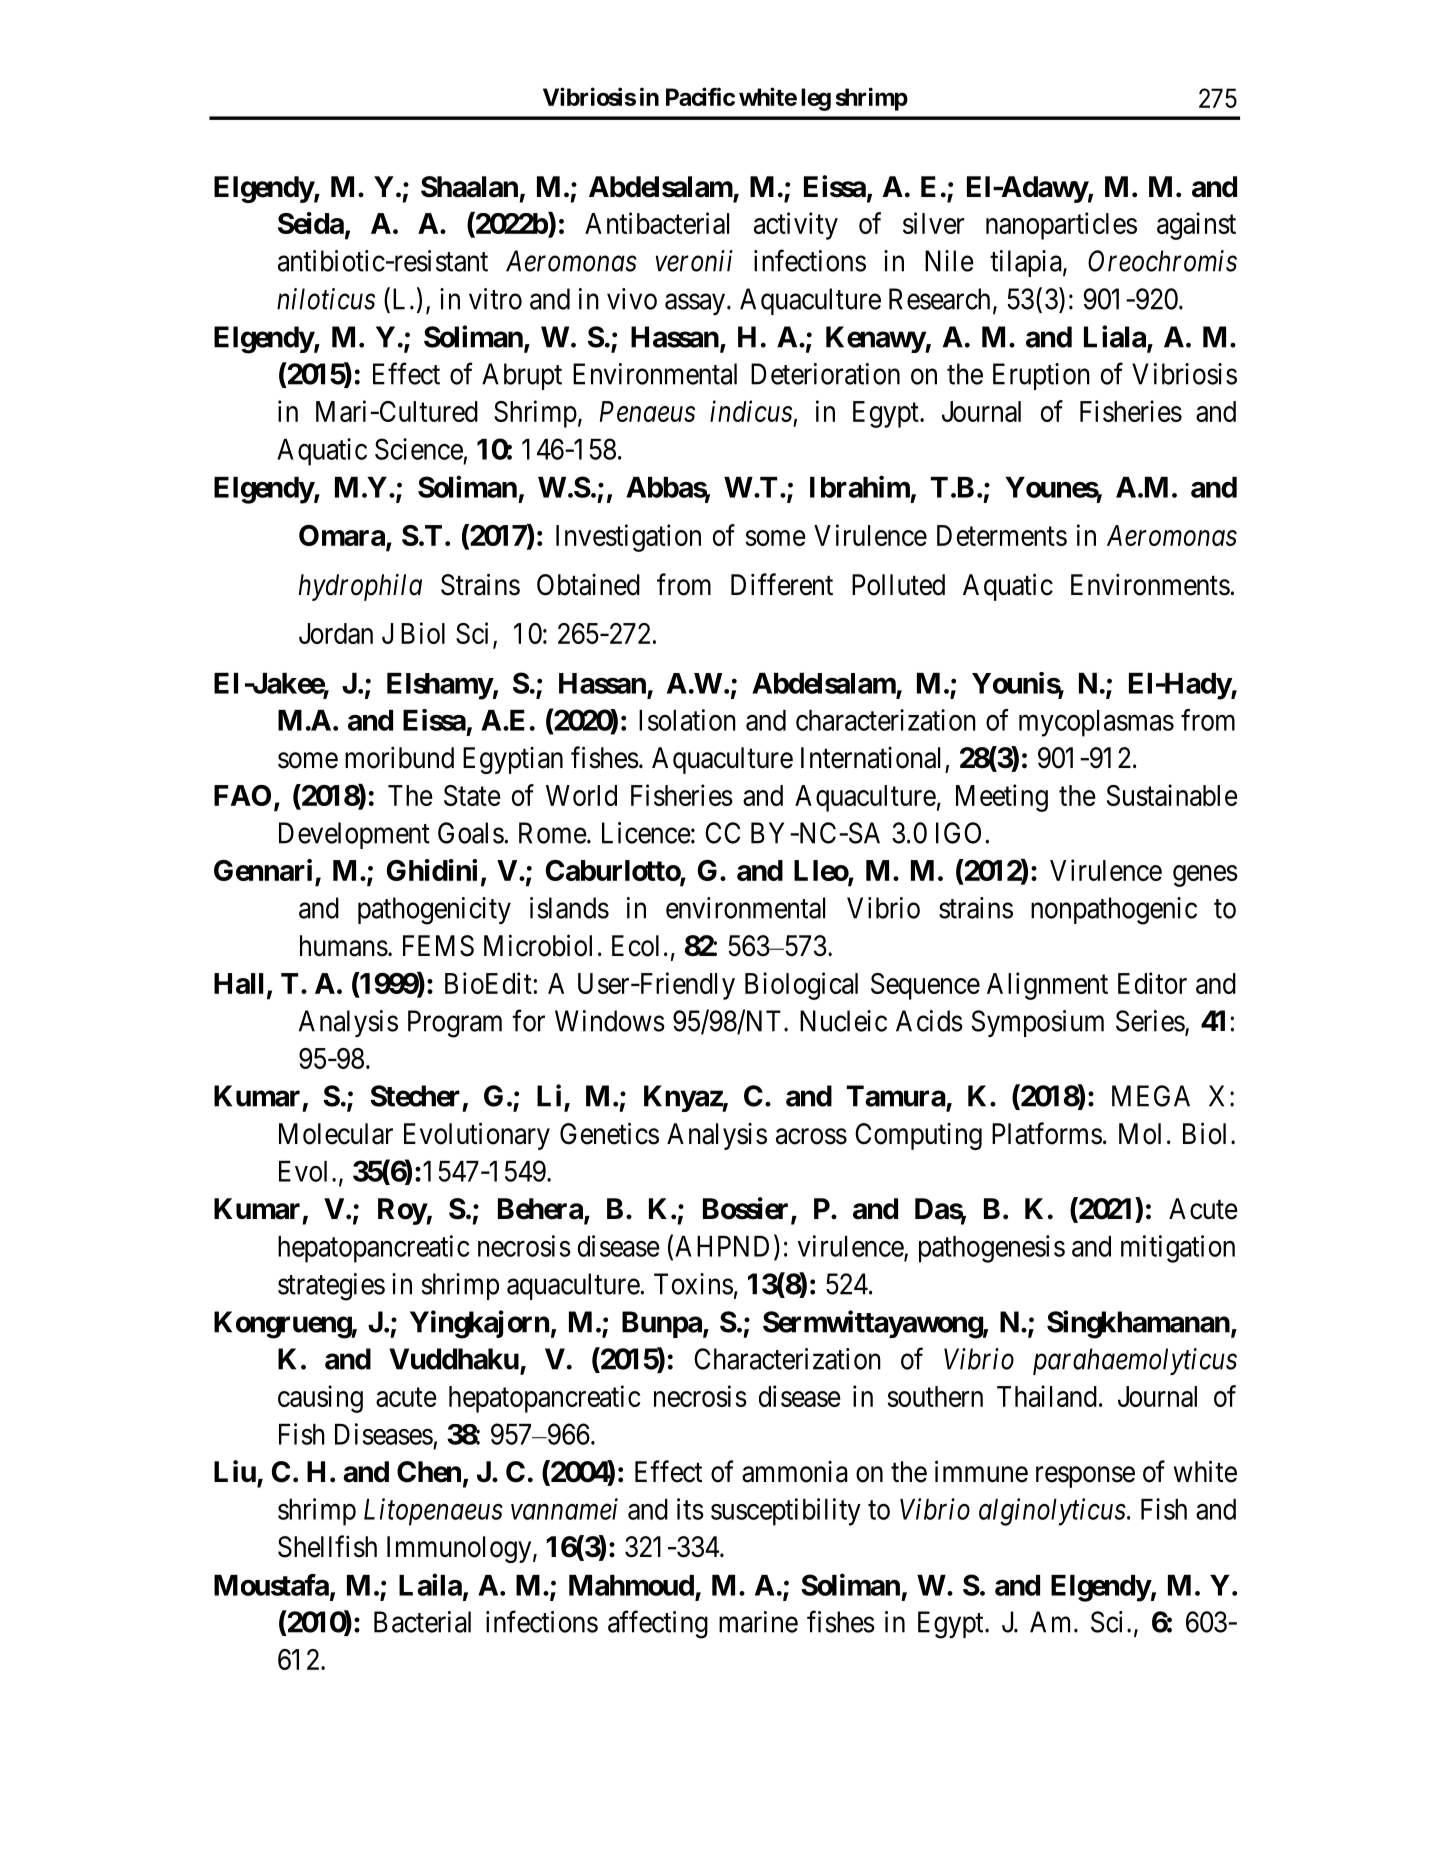 This screenshot has height=1875, width=1449. What do you see at coordinates (635, 946) in the screenshot?
I see `Ecol` at bounding box center [635, 946].
